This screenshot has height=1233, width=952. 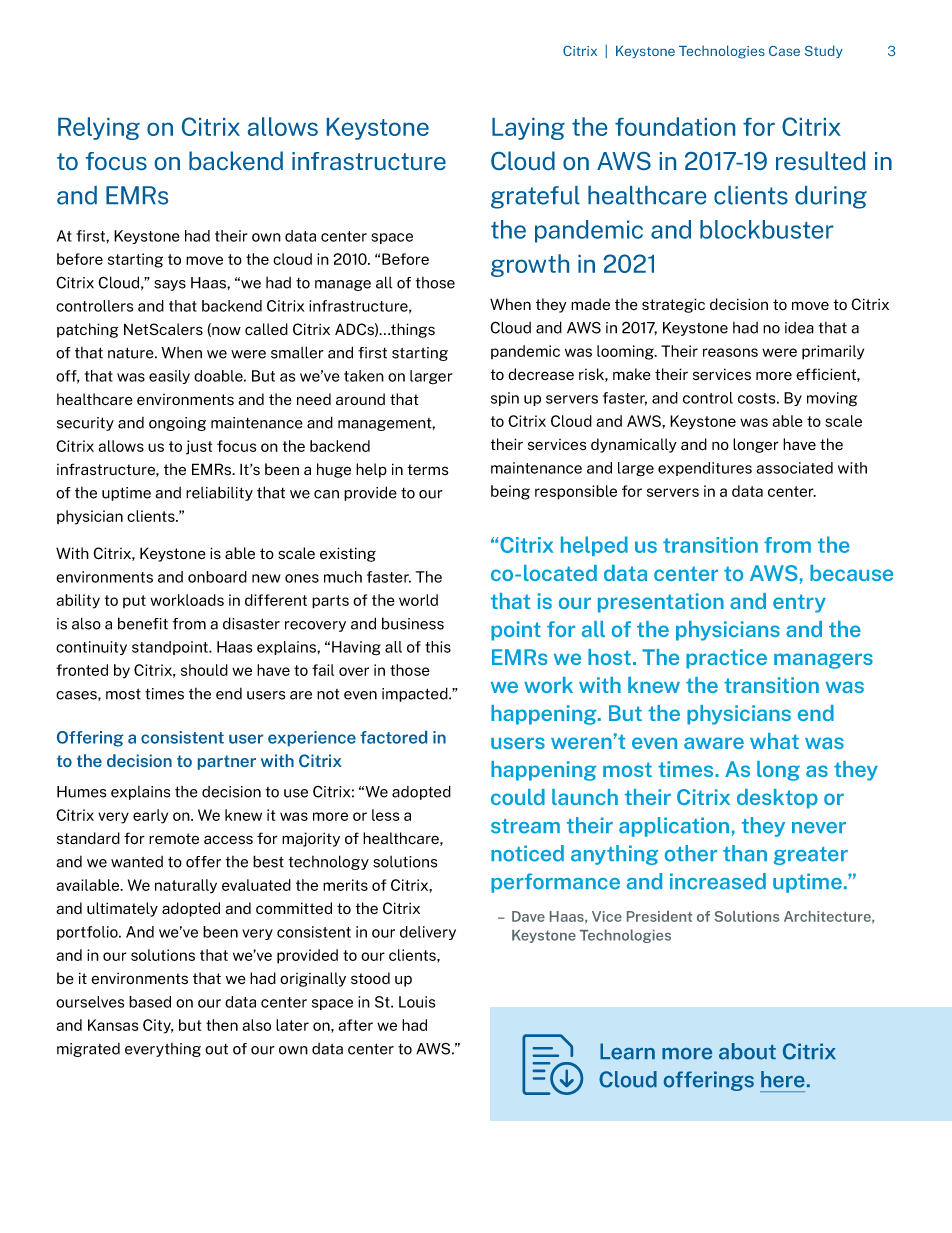 What do you see at coordinates (99, 128) in the screenshot?
I see `Relying` at bounding box center [99, 128].
